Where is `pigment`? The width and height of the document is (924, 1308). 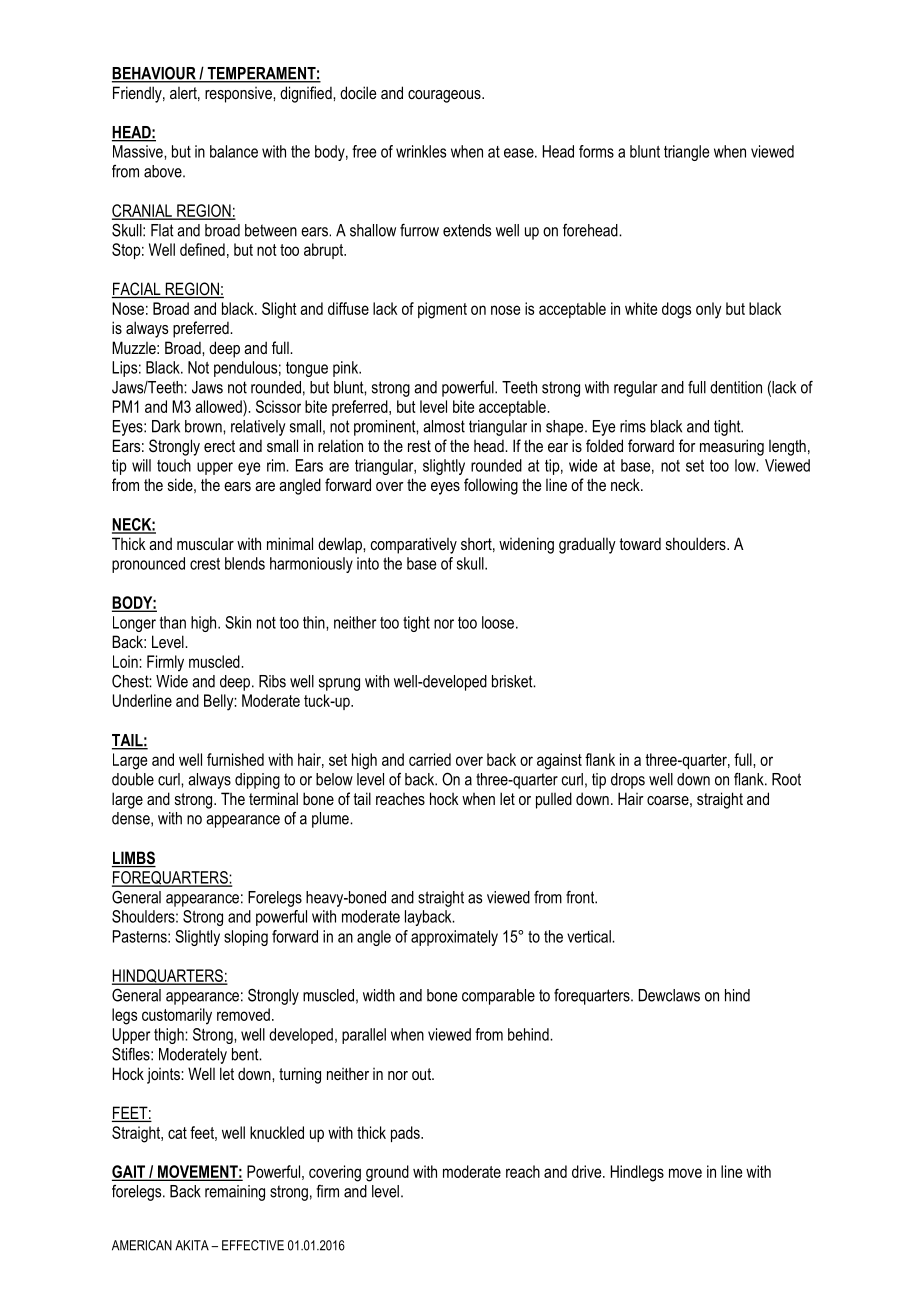
pigment is located at coordinates (442, 310).
